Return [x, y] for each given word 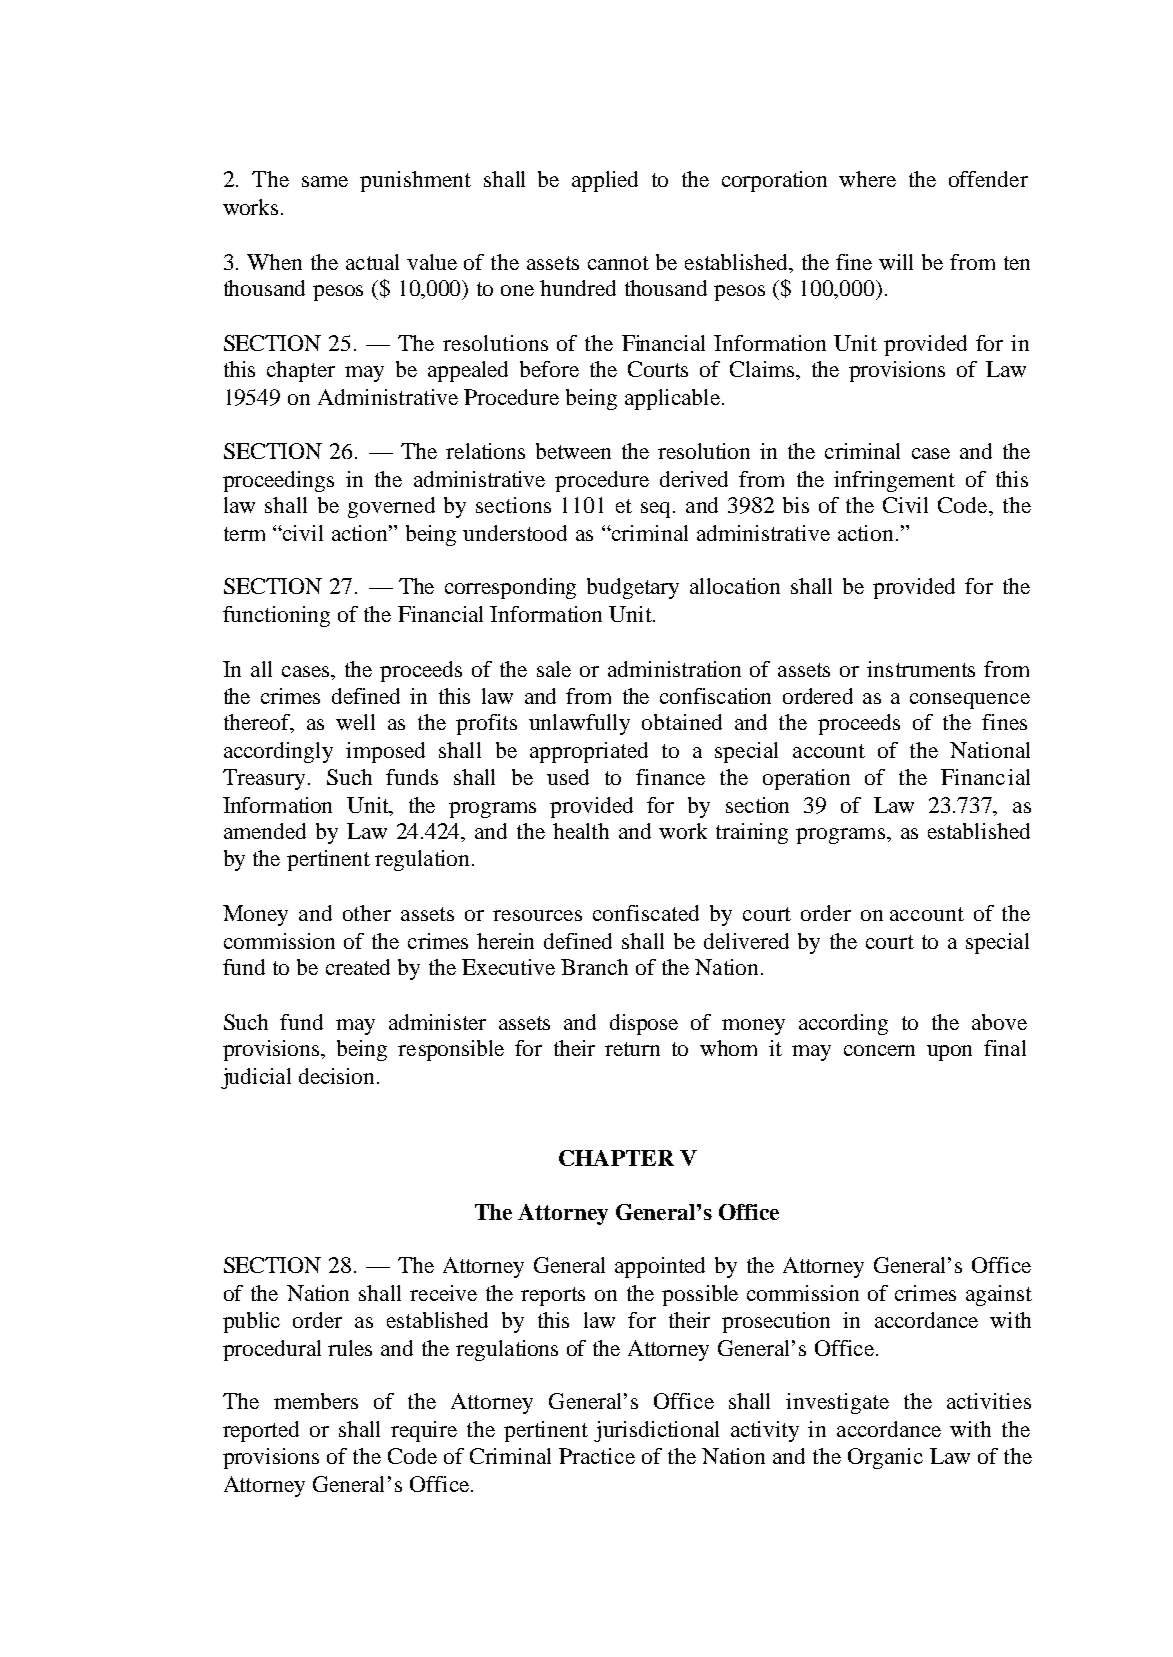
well [355, 722]
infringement [894, 481]
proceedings [278, 481]
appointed [660, 1267]
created [358, 967]
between [573, 451]
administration [674, 669]
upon [949, 1053]
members [316, 1401]
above [999, 1022]
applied [605, 181]
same [325, 181]
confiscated [646, 913]
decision [336, 1076]
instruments [921, 669]
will [896, 262]
